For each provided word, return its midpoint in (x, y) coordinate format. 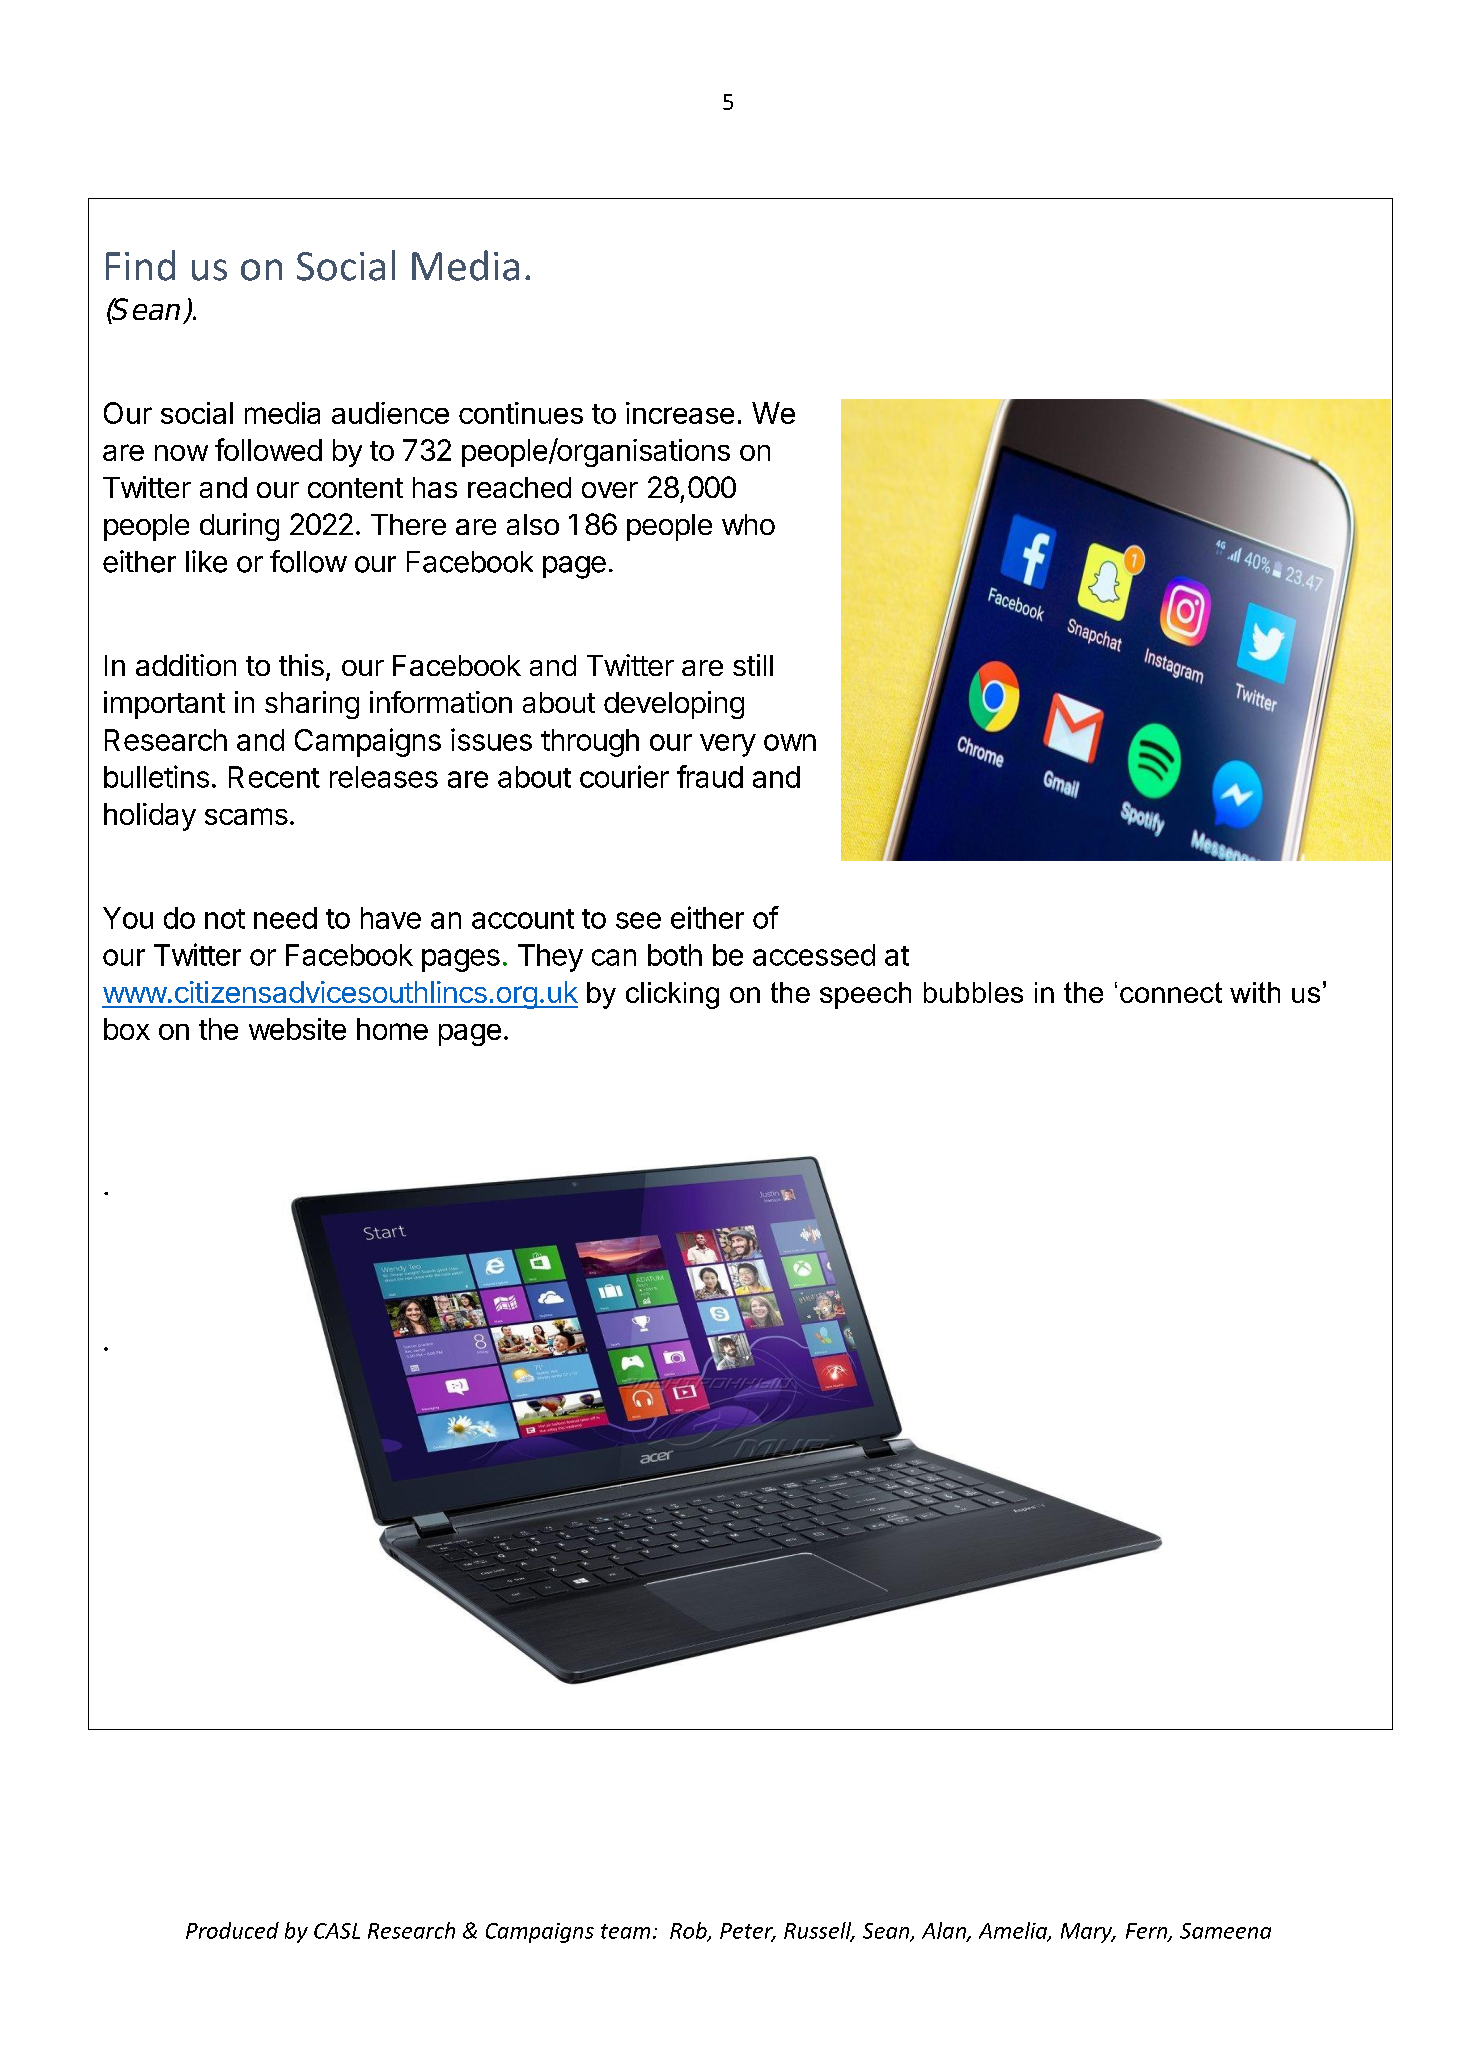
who (748, 524)
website (297, 1029)
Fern (1148, 1932)
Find (140, 265)
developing (674, 705)
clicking (672, 995)
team (625, 1931)
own (790, 742)
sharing (312, 705)
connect (1171, 992)
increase (680, 413)
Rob (689, 1931)
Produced (232, 1930)
